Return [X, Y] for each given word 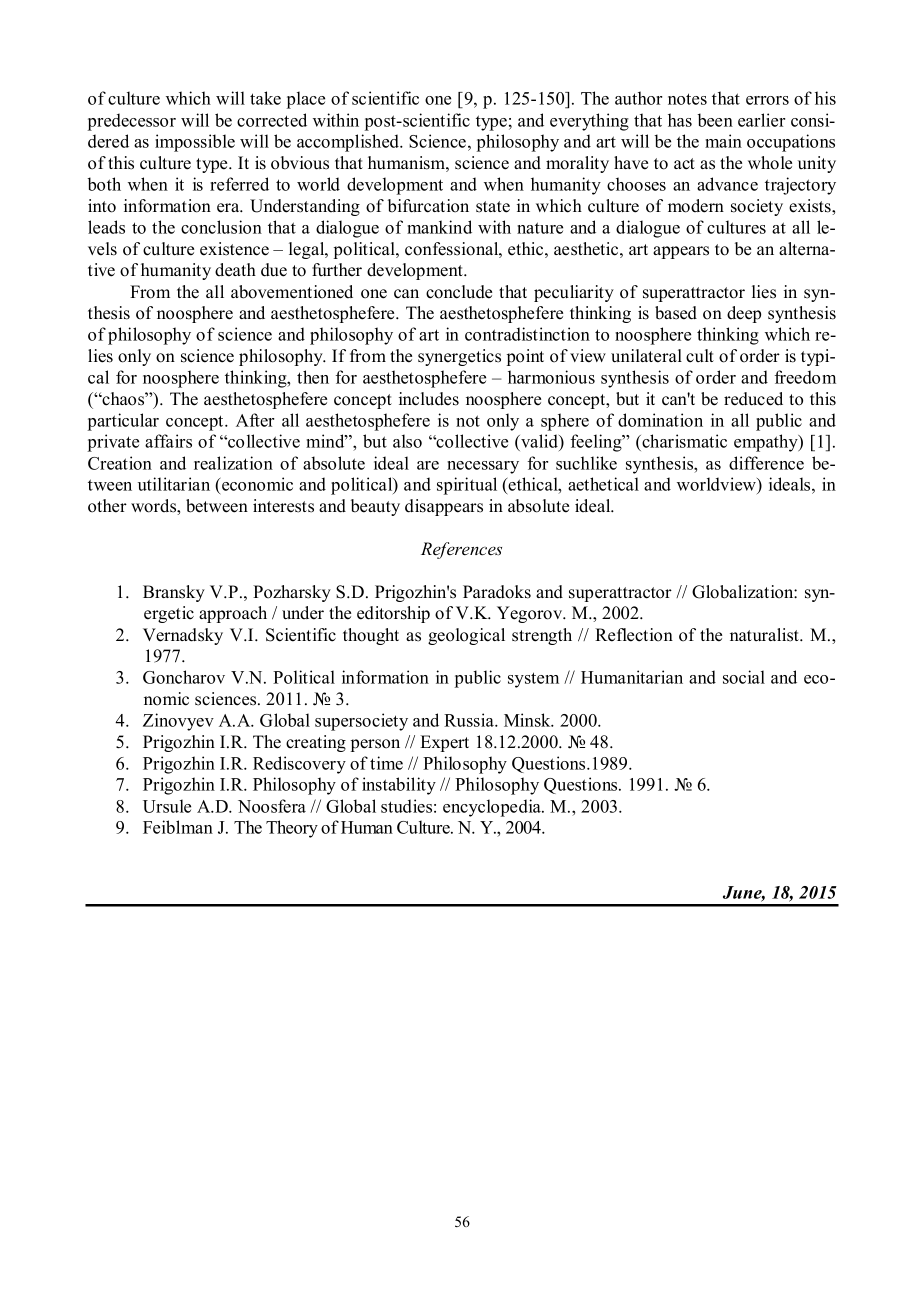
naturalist [765, 635]
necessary [483, 467]
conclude [459, 292]
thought [371, 636]
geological [466, 636]
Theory [292, 829]
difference [766, 463]
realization [233, 463]
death [235, 270]
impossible [195, 143]
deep [744, 314]
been [715, 120]
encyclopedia [493, 808]
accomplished [349, 143]
